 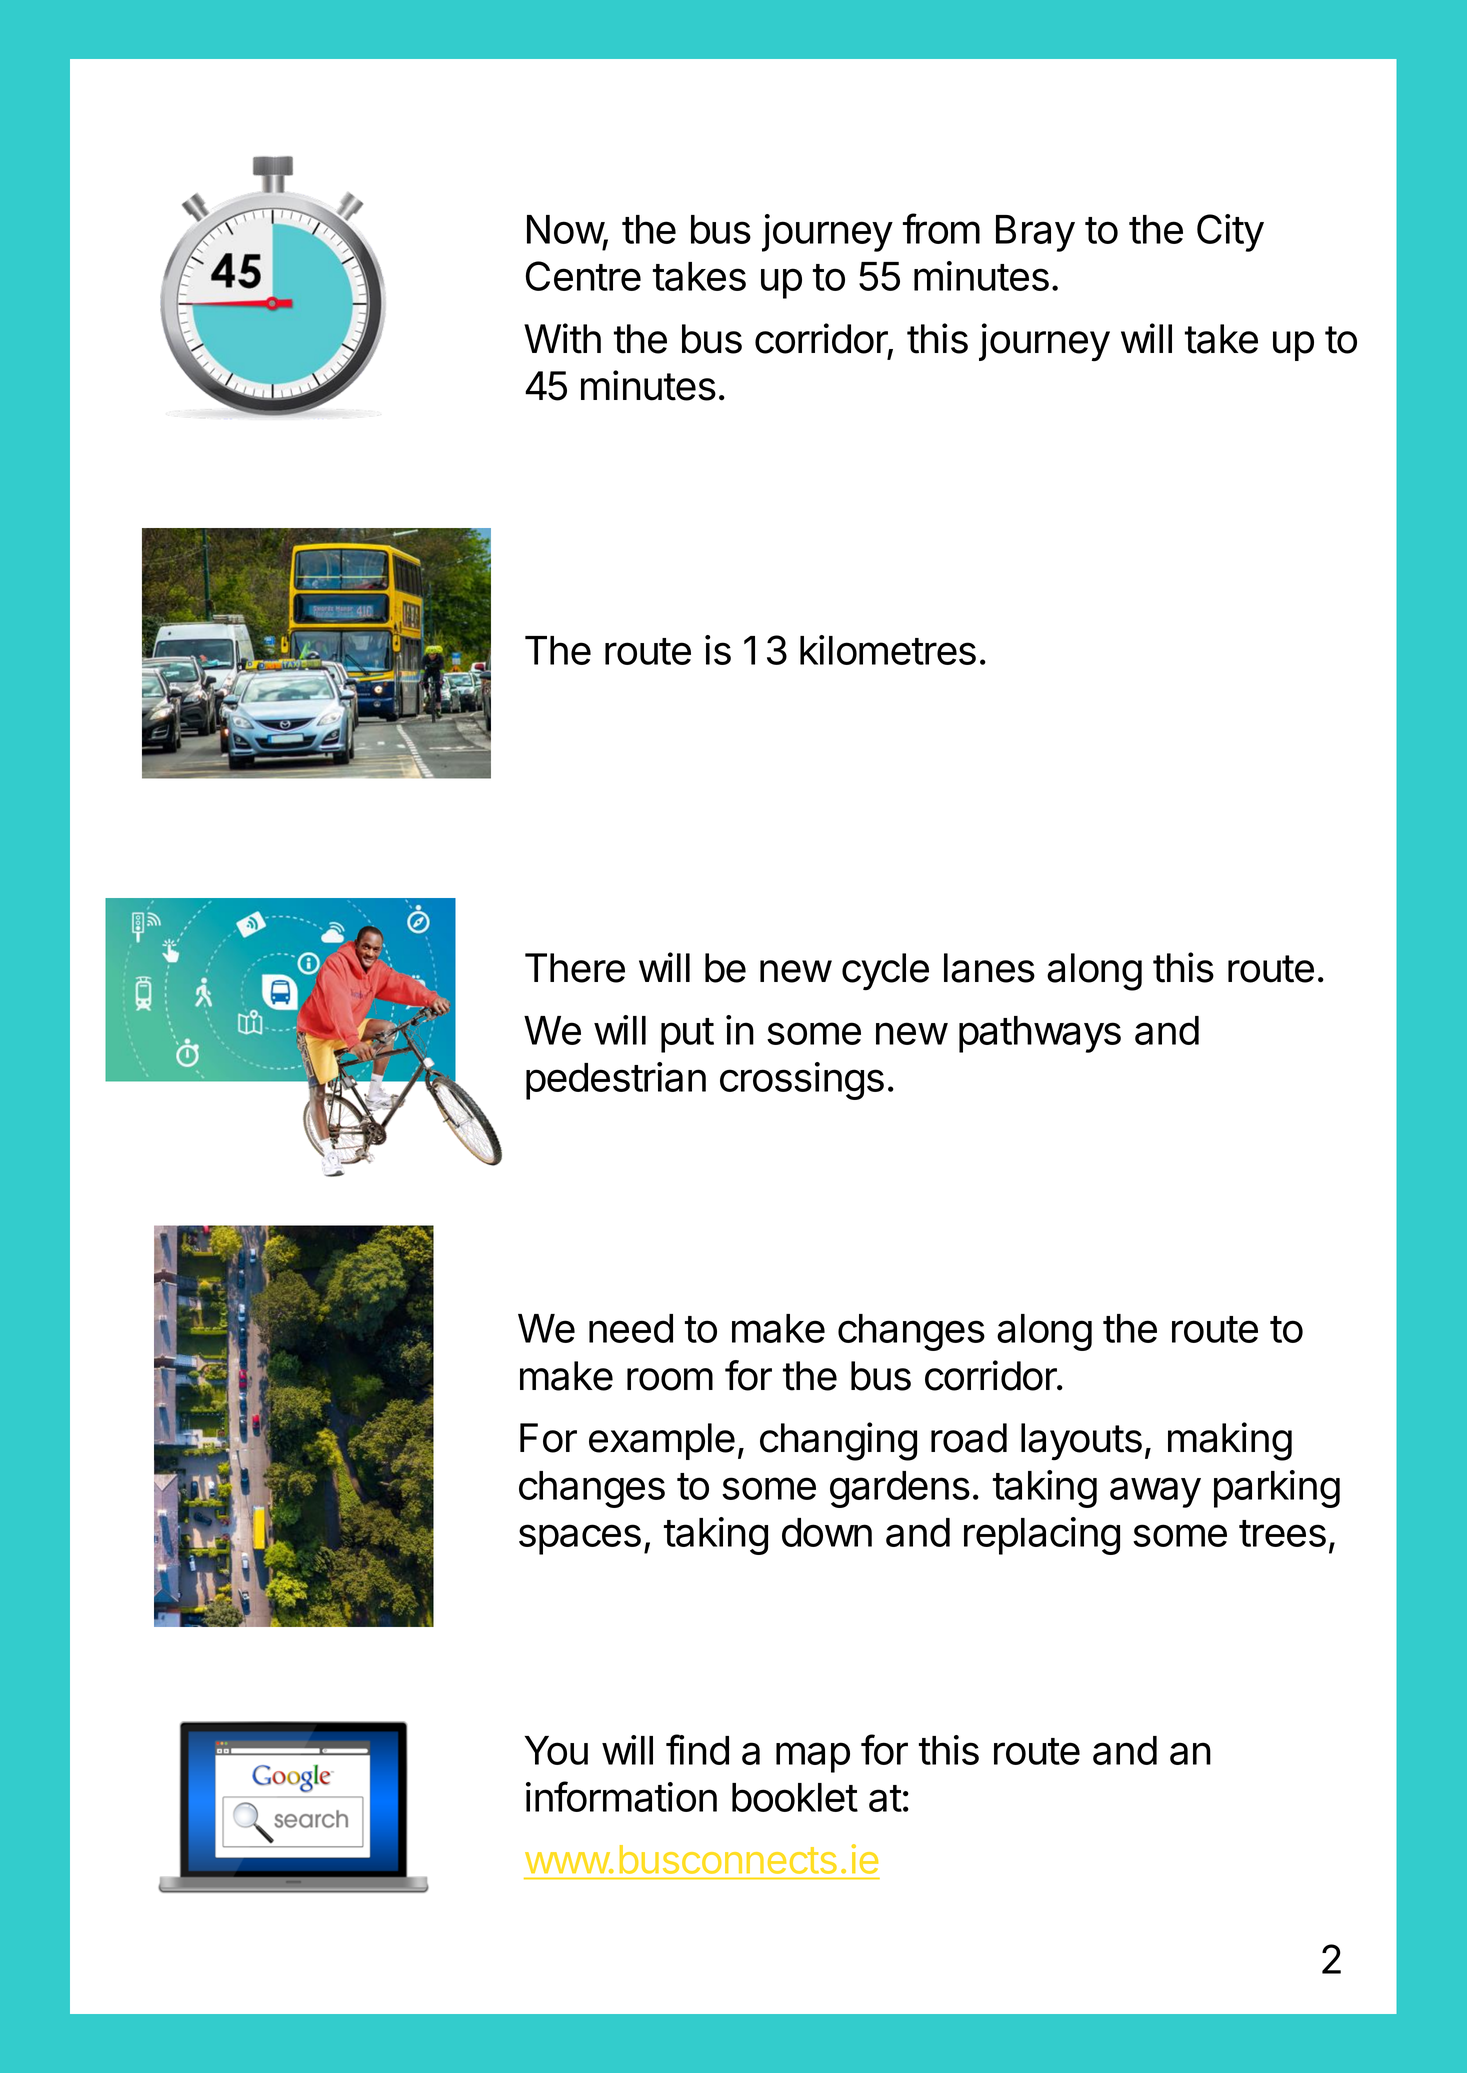 What do you see at coordinates (687, 1035) in the screenshot?
I see `put` at bounding box center [687, 1035].
